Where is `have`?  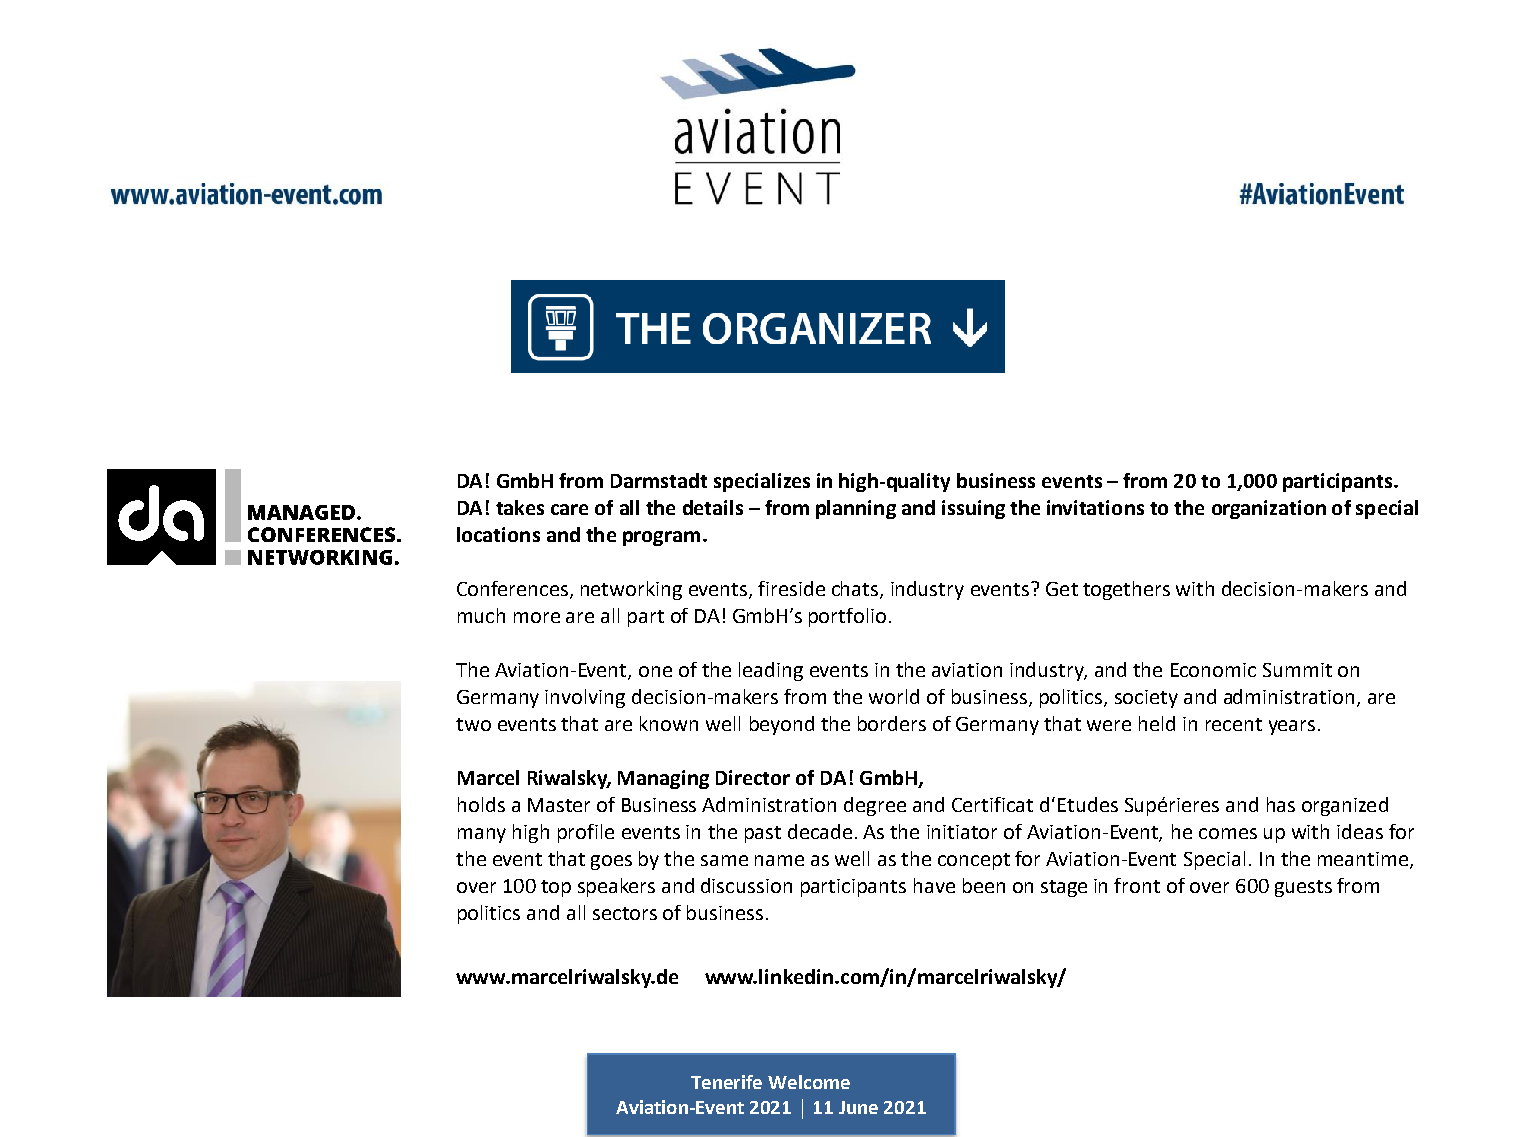
have is located at coordinates (934, 885).
